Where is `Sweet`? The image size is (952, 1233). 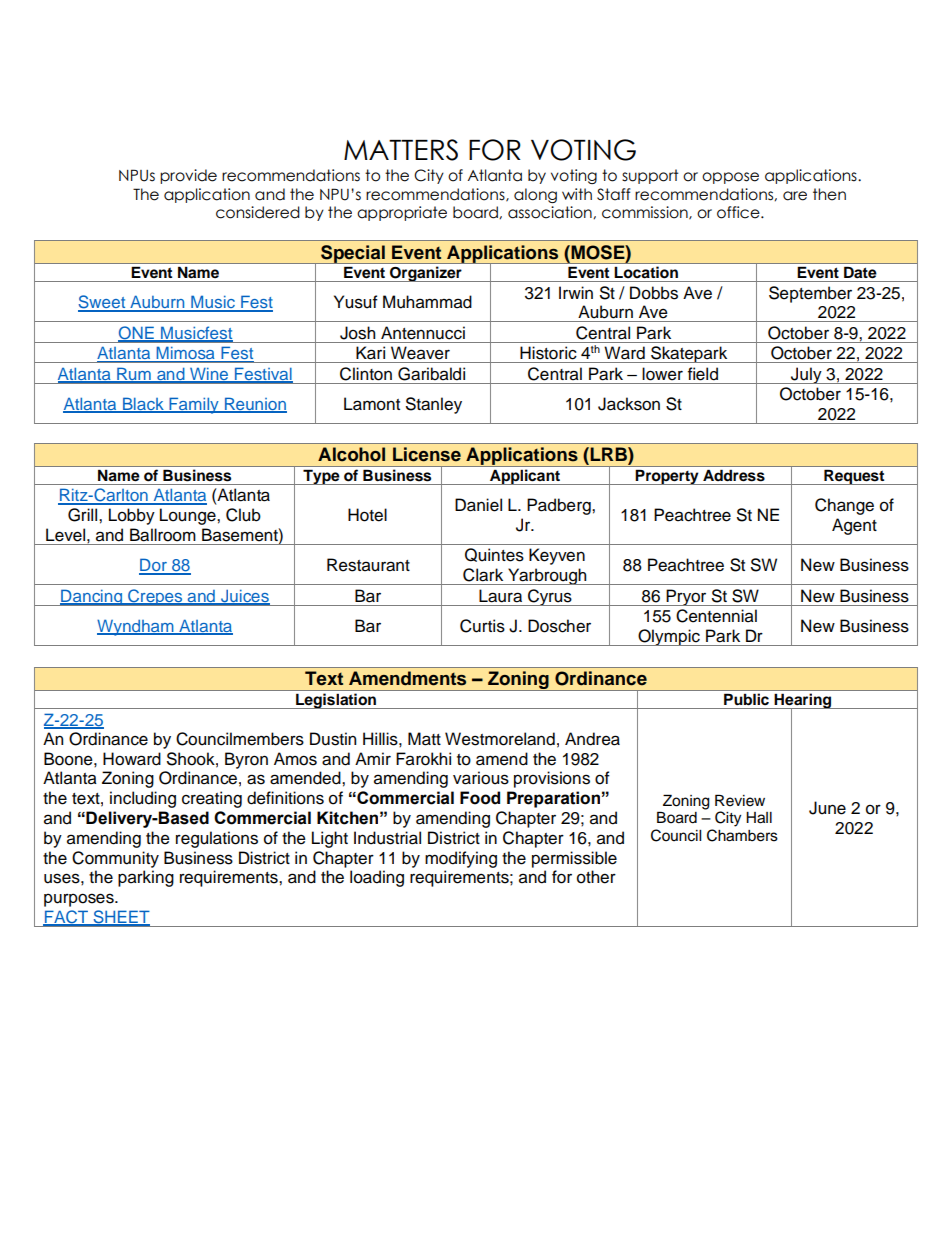 Sweet is located at coordinates (103, 303).
